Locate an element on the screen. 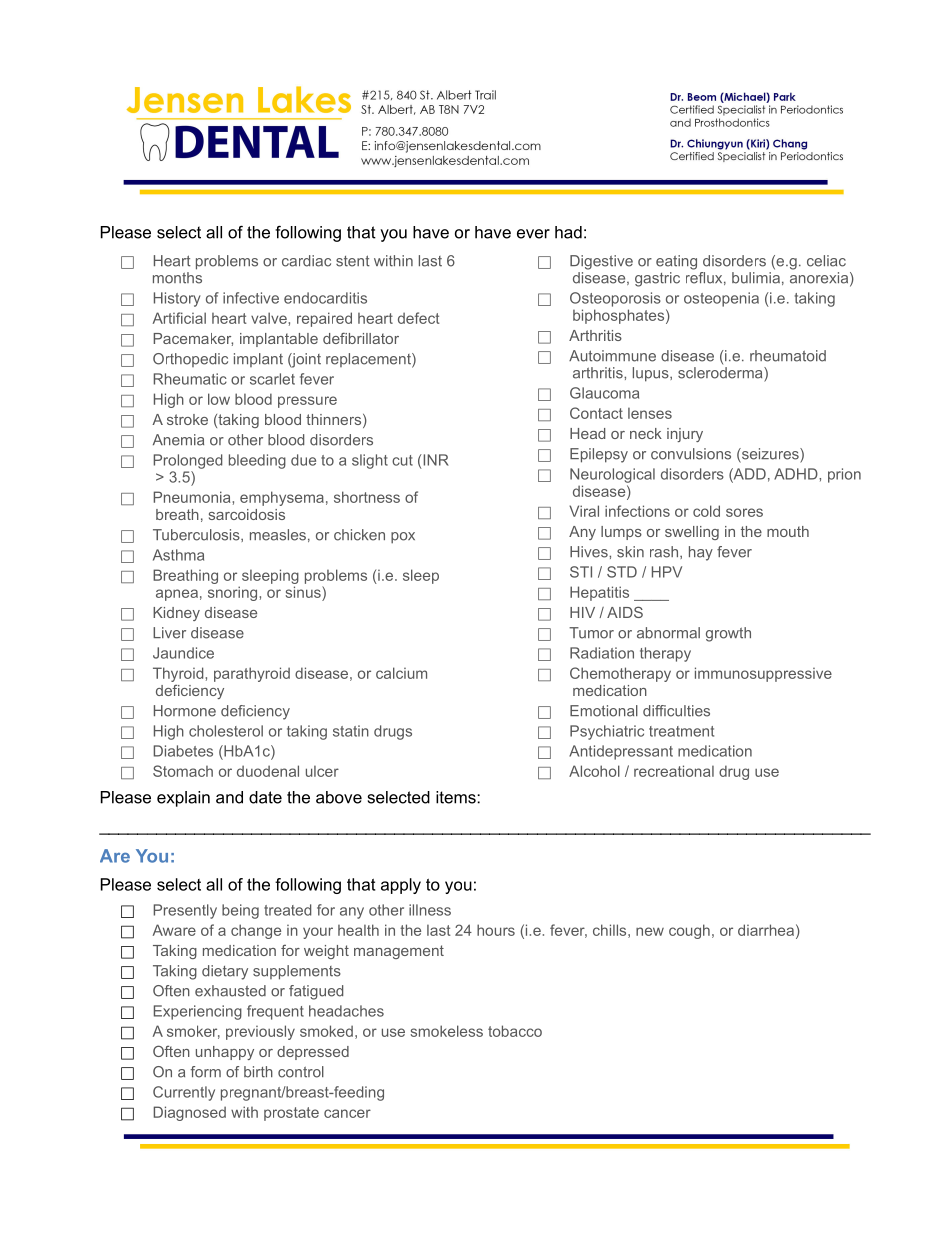 The height and width of the screenshot is (1233, 952). diarrhea is located at coordinates (766, 930).
